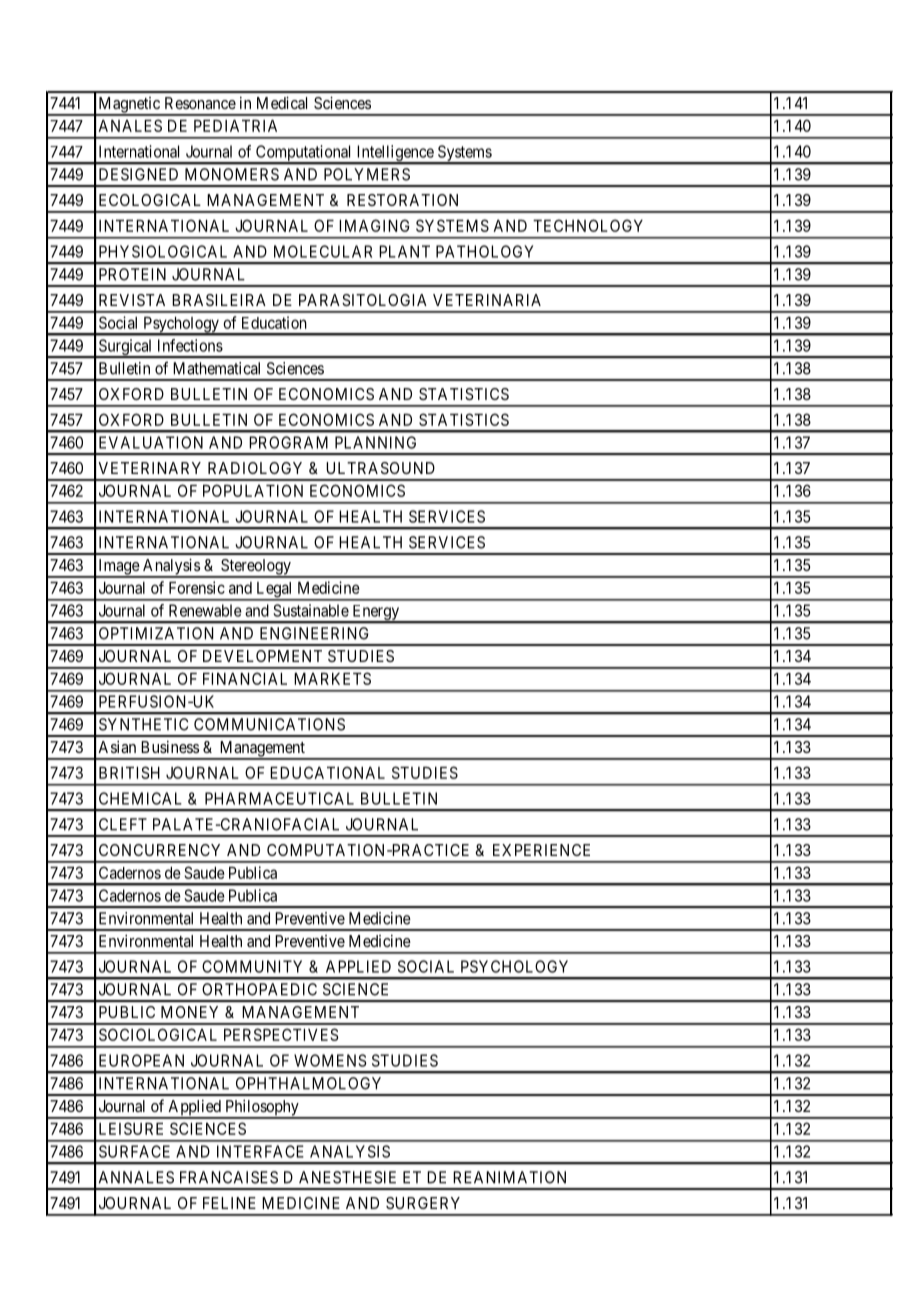 This screenshot has width=924, height=1308. I want to click on REANIMATION, so click(509, 1177).
